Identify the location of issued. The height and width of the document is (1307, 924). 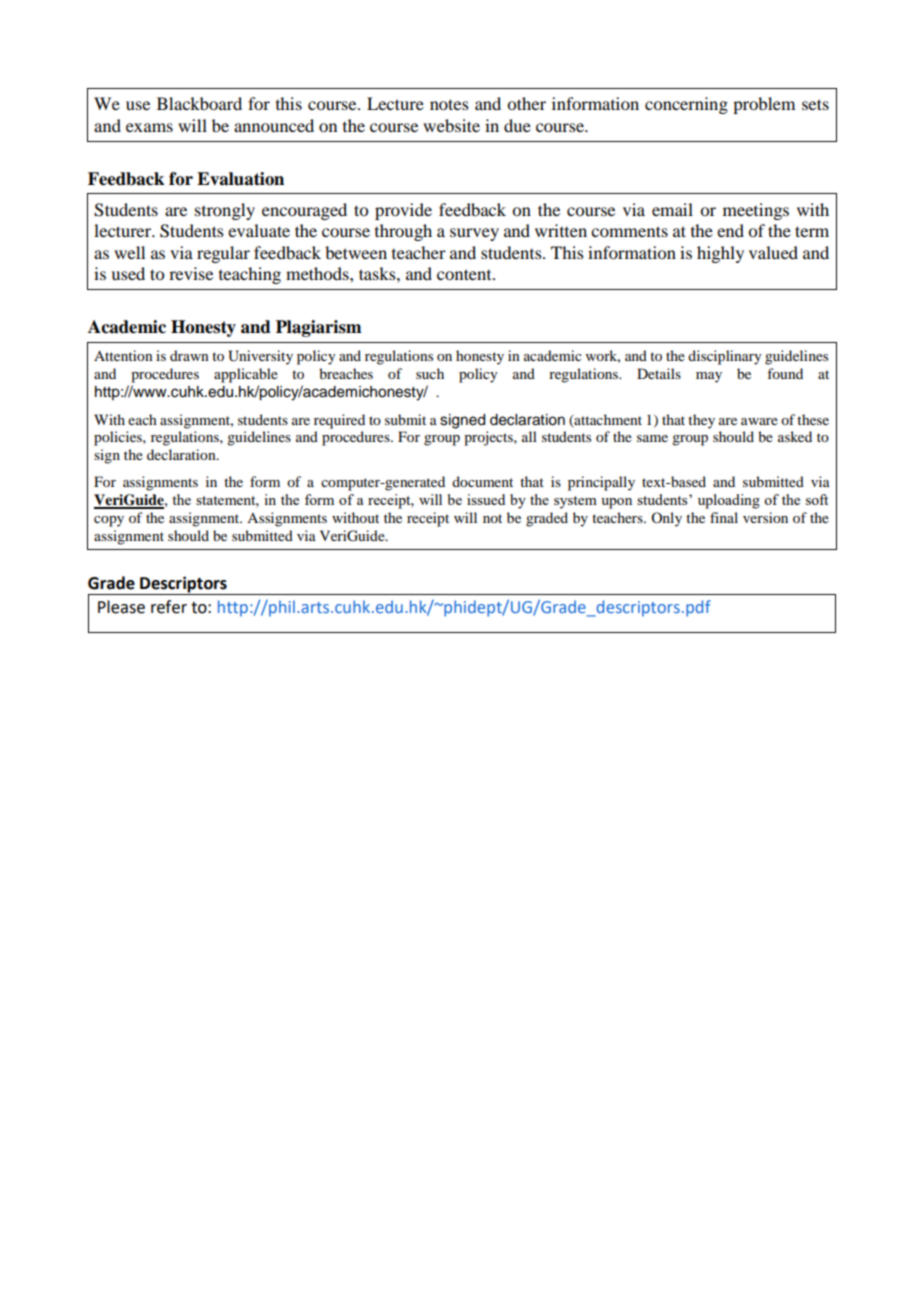
(486, 499).
